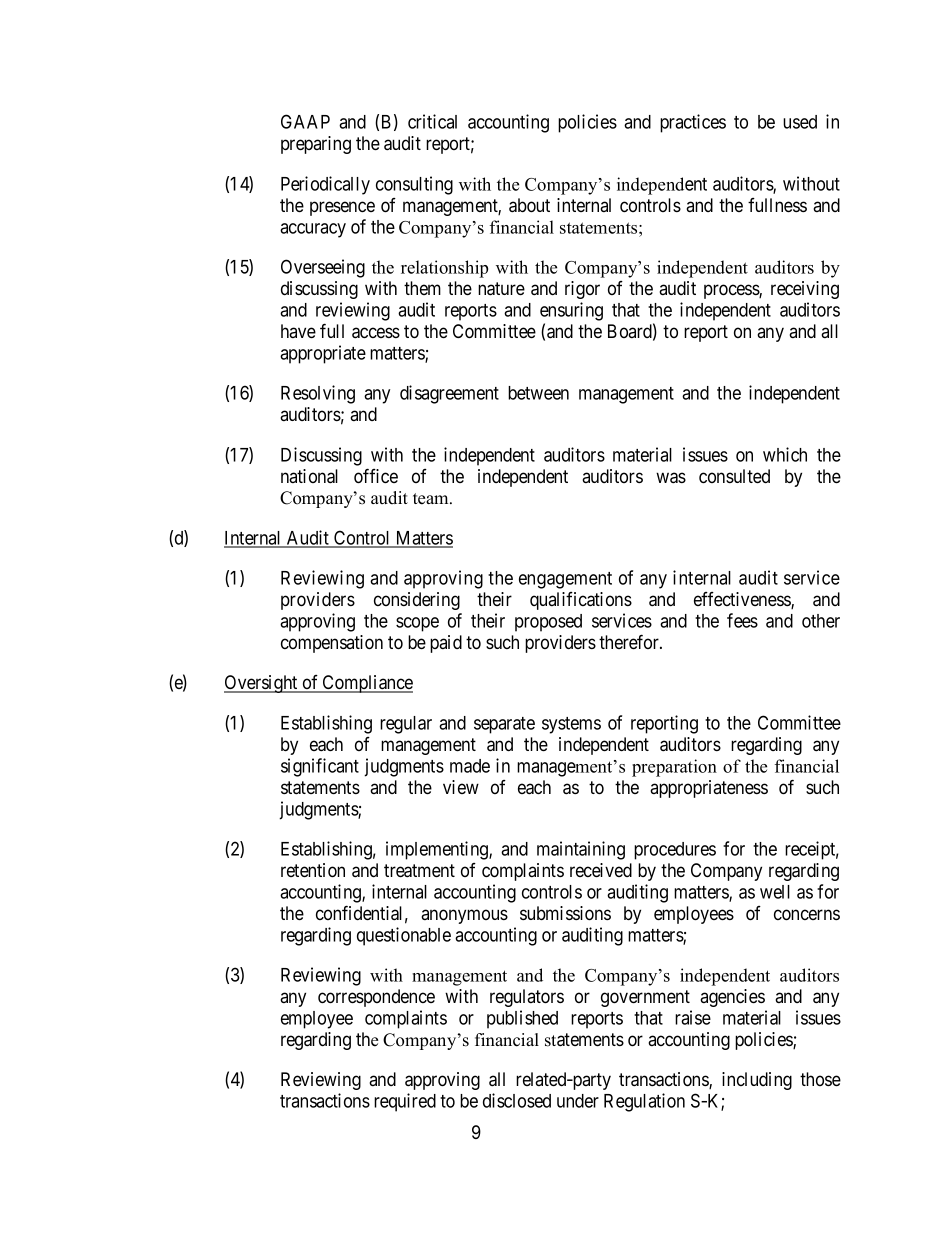 This image has height=1233, width=952. I want to click on compensation, so click(332, 644).
